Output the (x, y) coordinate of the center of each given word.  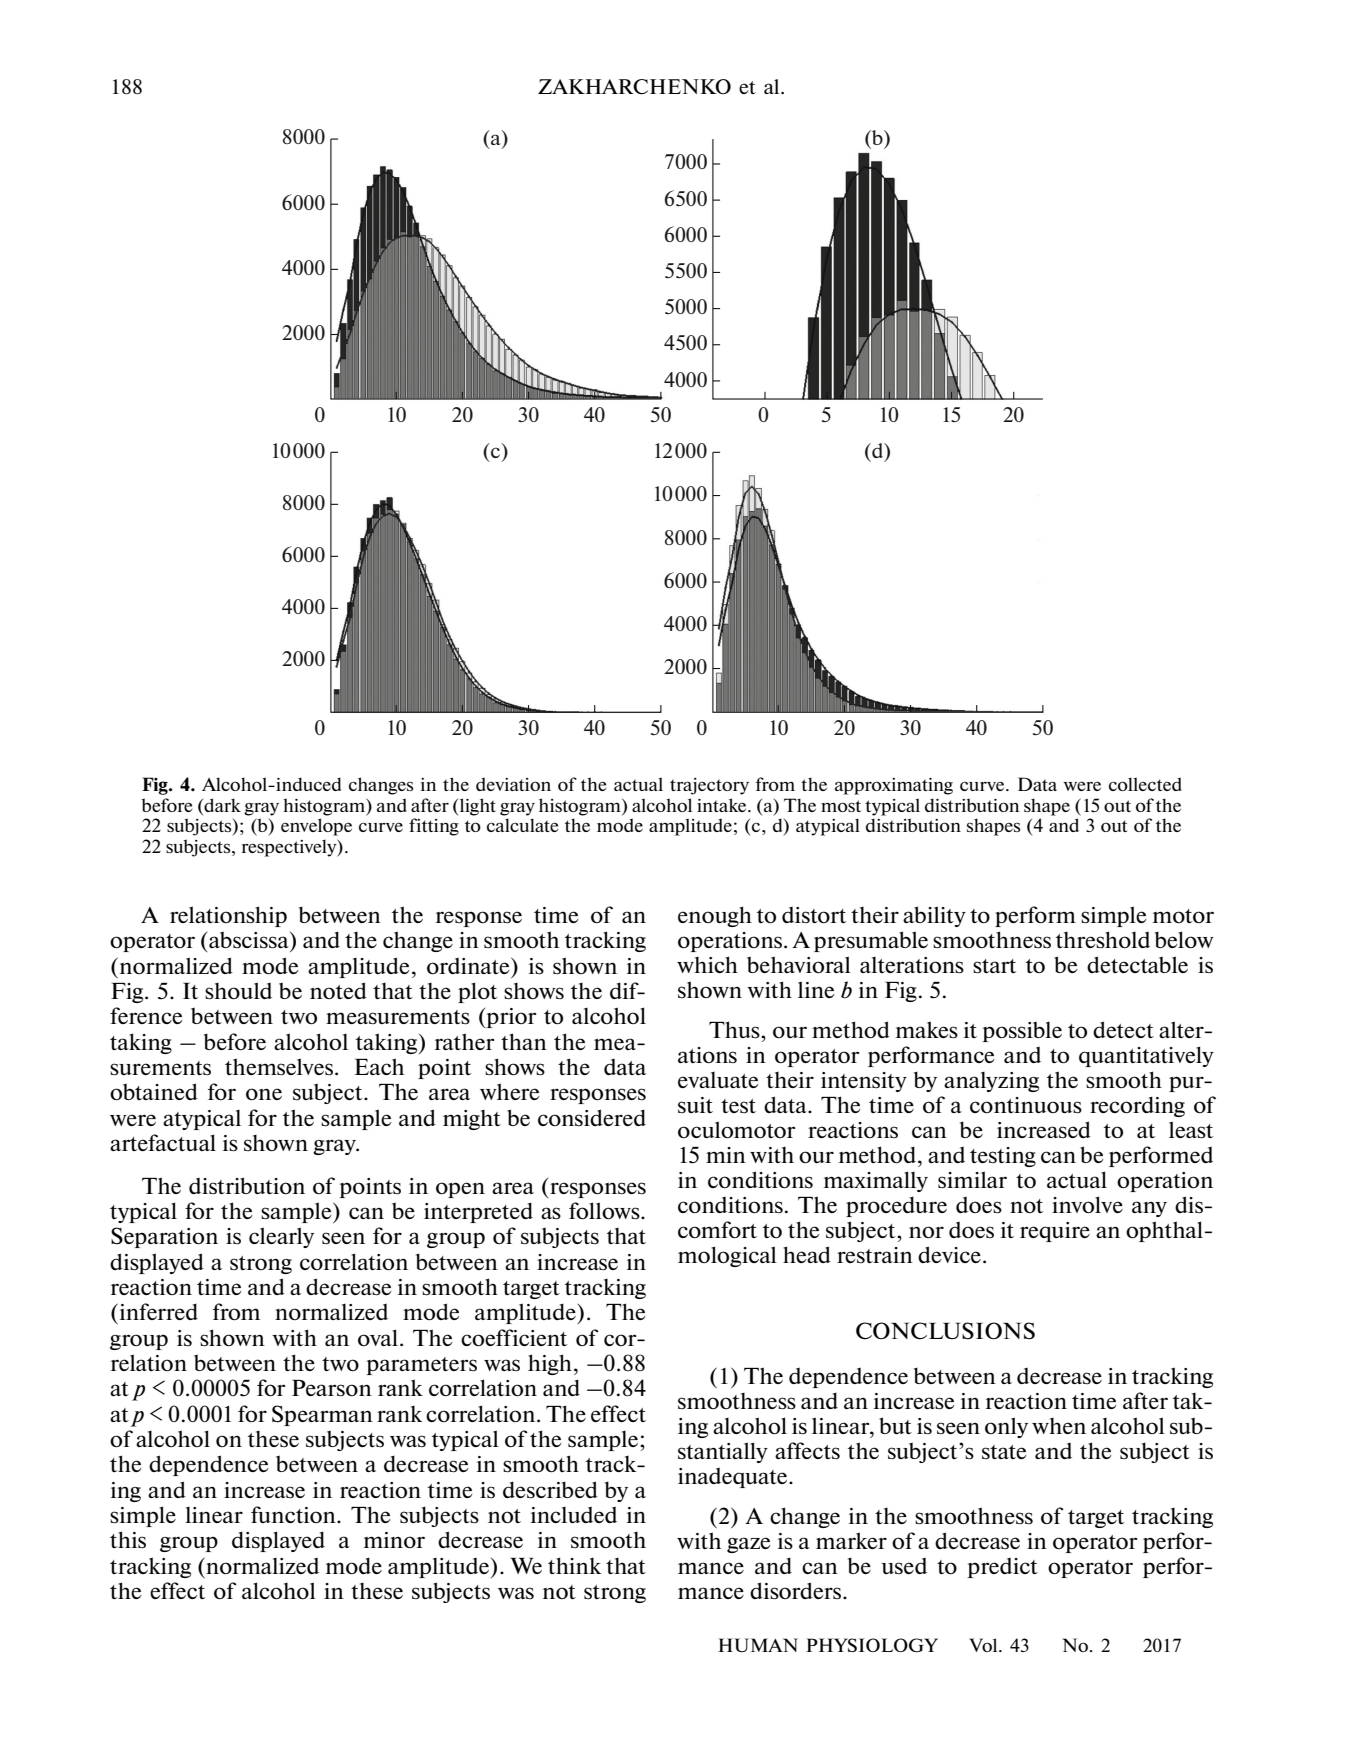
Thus (735, 1030)
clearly (281, 1237)
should (238, 991)
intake (723, 805)
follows (605, 1211)
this (128, 1540)
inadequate (732, 1478)
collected (1145, 784)
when (1059, 1426)
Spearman (322, 1415)
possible (1022, 1031)
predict (1003, 1568)
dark (221, 805)
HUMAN (758, 1645)
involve (1087, 1204)
